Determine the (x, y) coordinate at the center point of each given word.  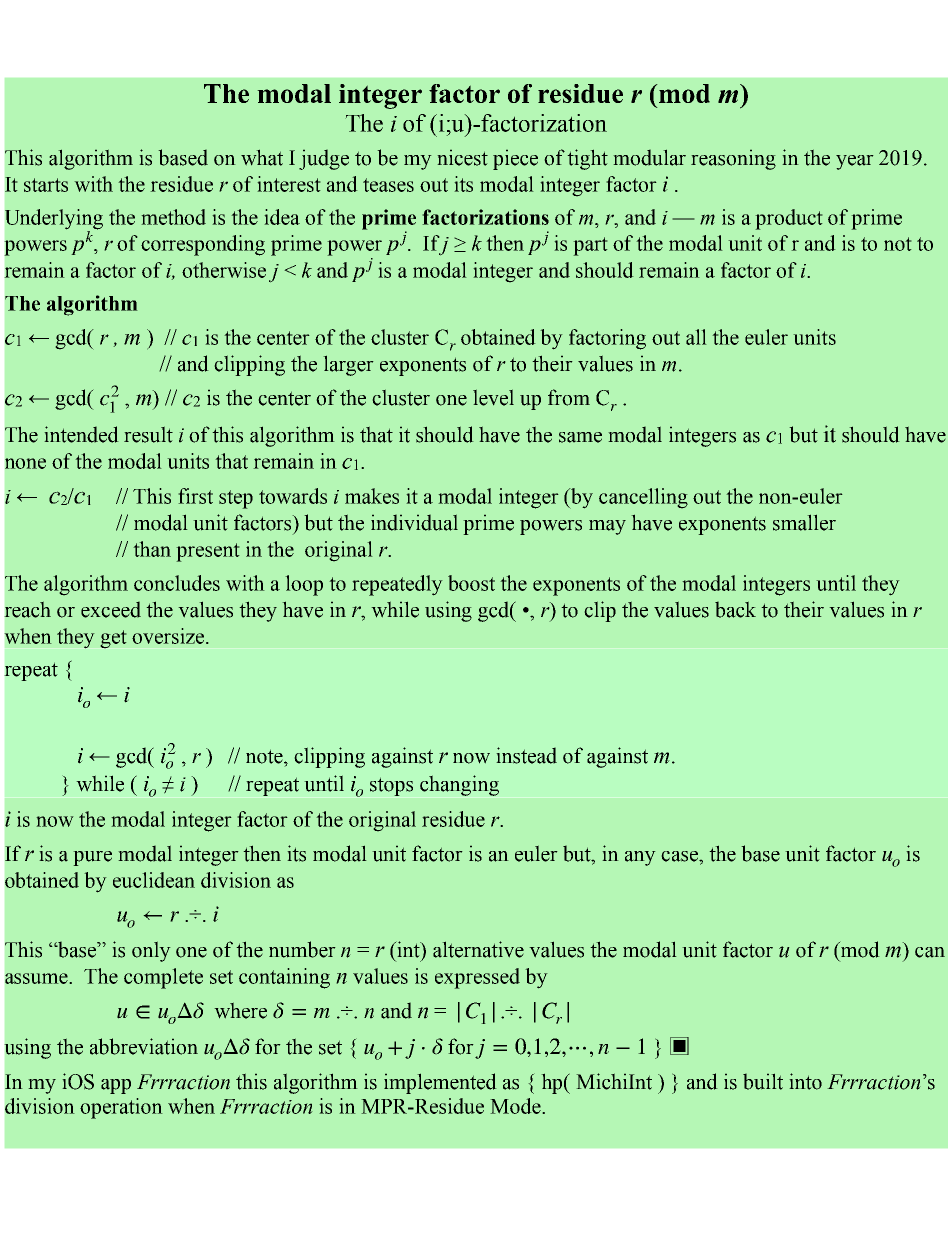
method (173, 217)
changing (459, 785)
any (640, 858)
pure (92, 858)
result (148, 434)
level (493, 397)
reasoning (733, 159)
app (116, 1086)
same (580, 437)
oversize (168, 636)
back (735, 609)
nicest (462, 157)
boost (471, 583)
